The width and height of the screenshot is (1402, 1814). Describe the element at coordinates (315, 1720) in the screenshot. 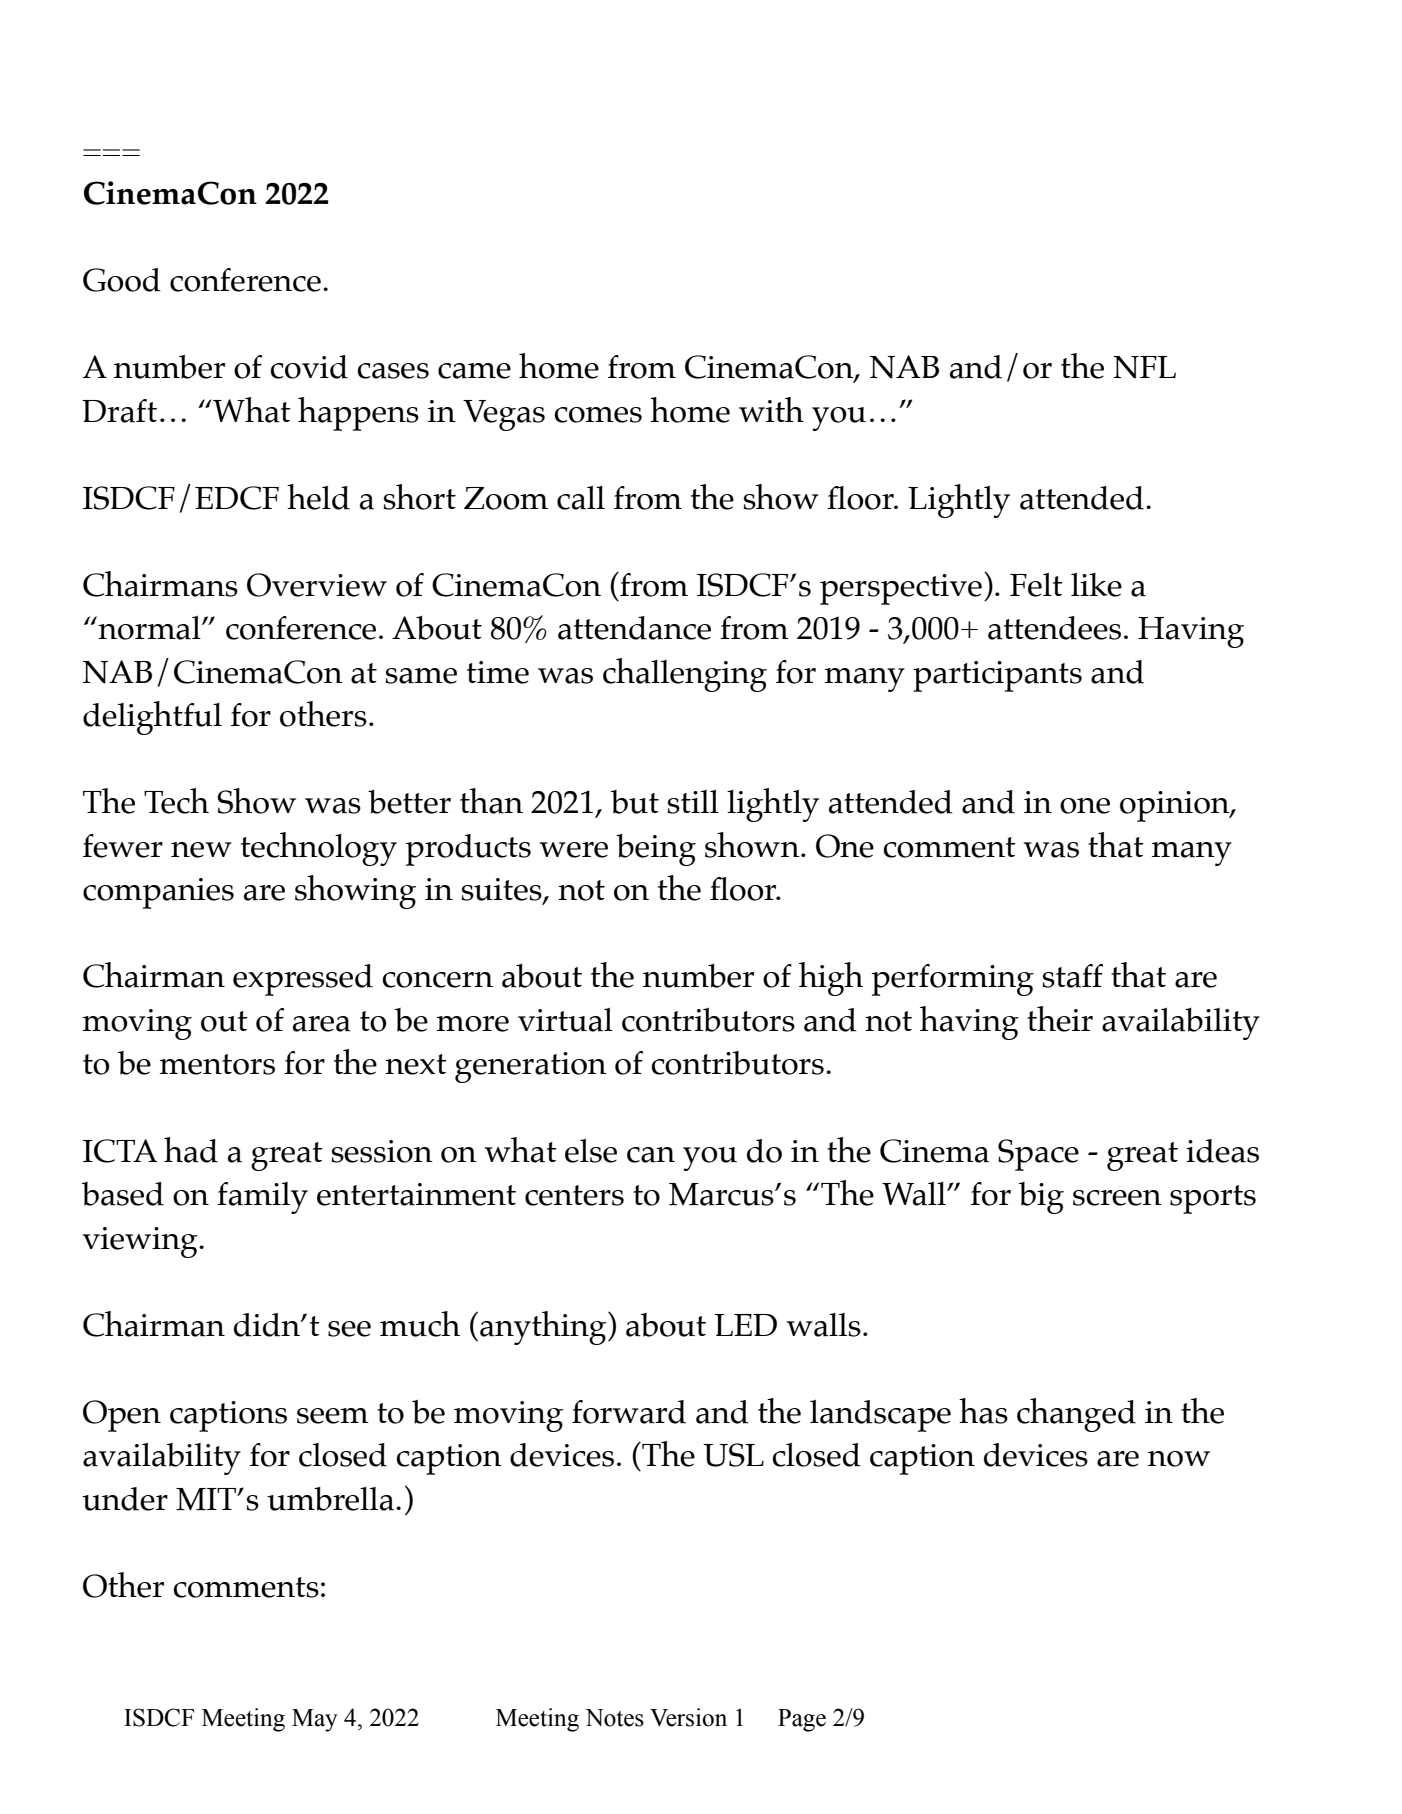

I see `May` at that location.
